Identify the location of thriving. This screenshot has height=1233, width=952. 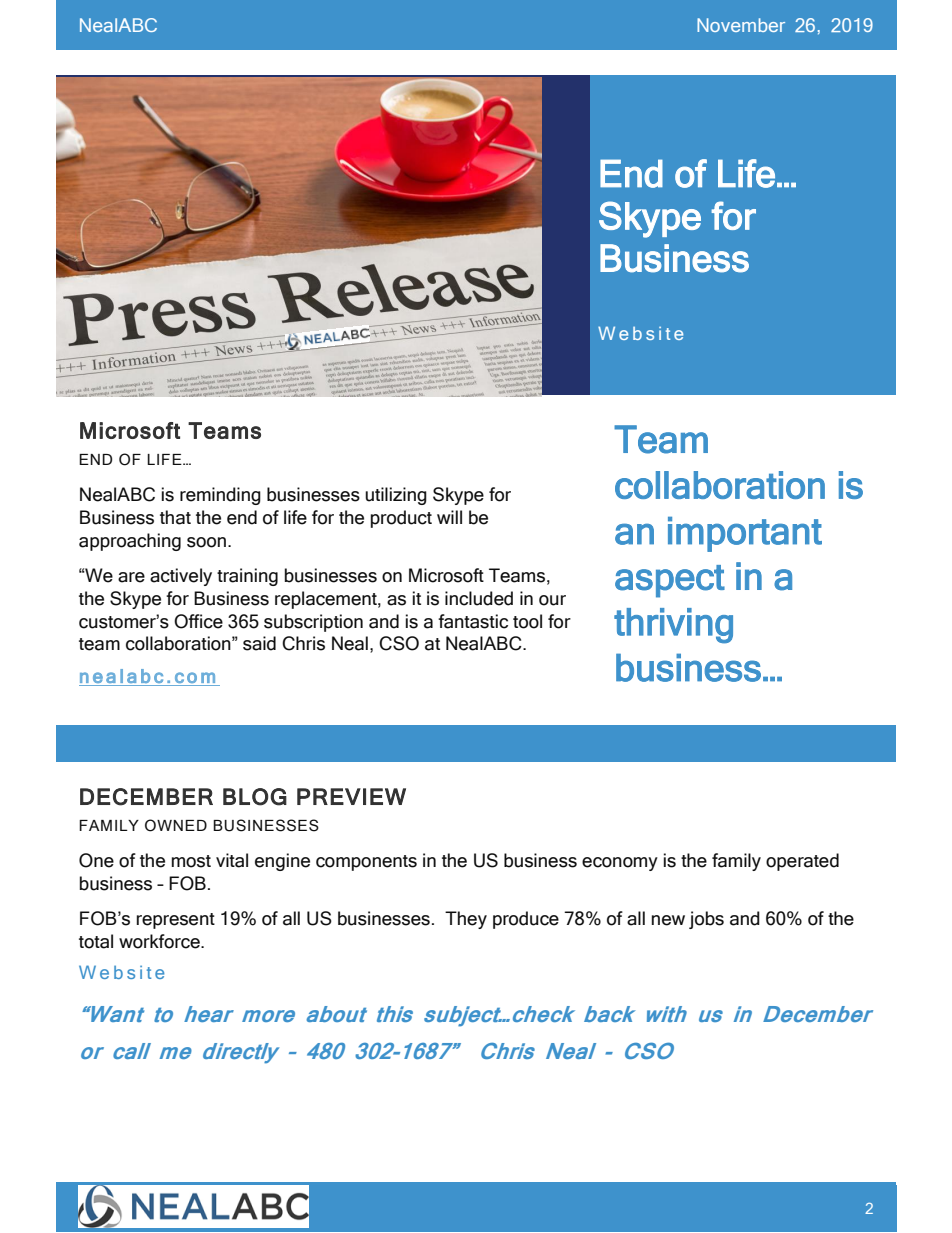
(673, 626).
